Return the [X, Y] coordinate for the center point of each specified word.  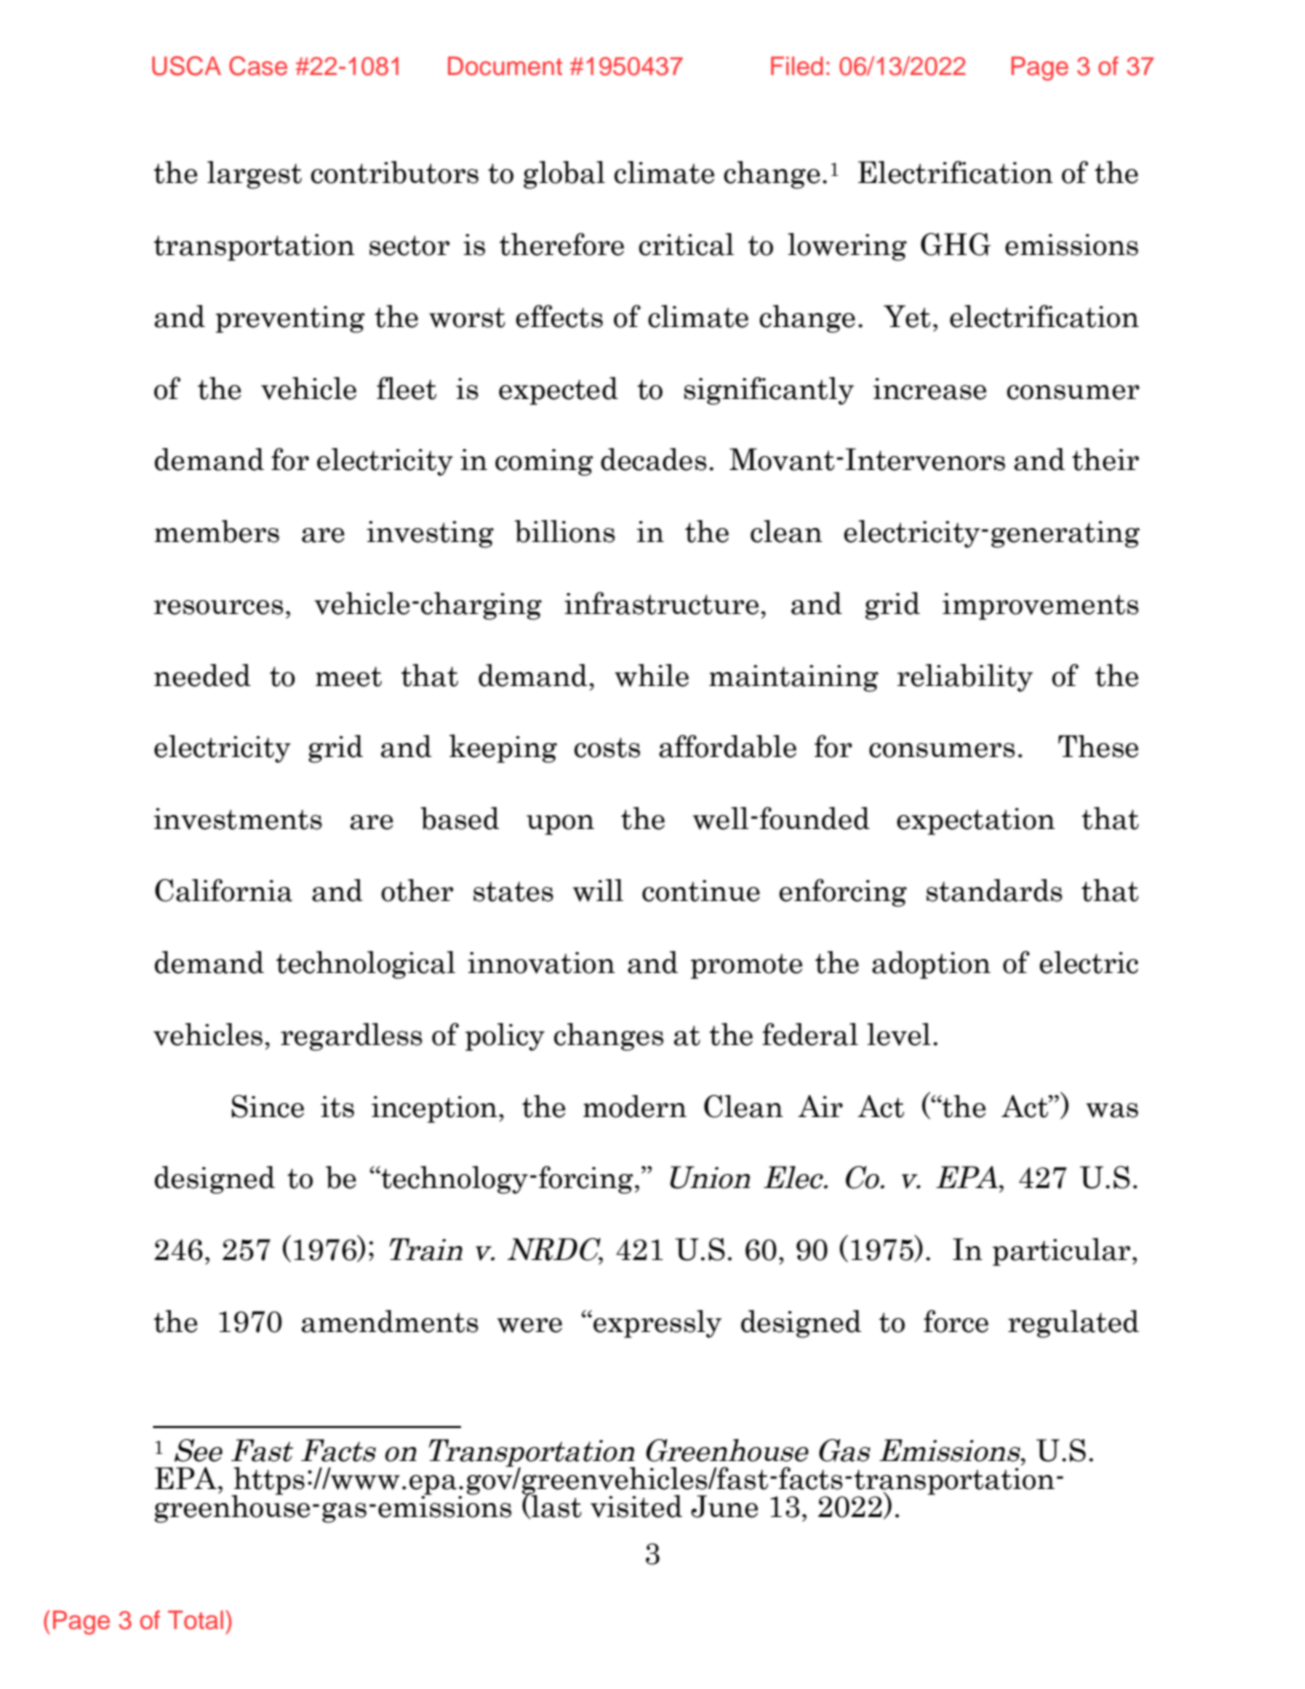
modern [635, 1106]
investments [238, 819]
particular [1062, 1252]
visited [636, 1506]
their [1105, 459]
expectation [976, 821]
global [564, 175]
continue [701, 891]
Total [195, 1620]
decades [654, 459]
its [337, 1107]
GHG [956, 244]
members [216, 531]
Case [258, 66]
